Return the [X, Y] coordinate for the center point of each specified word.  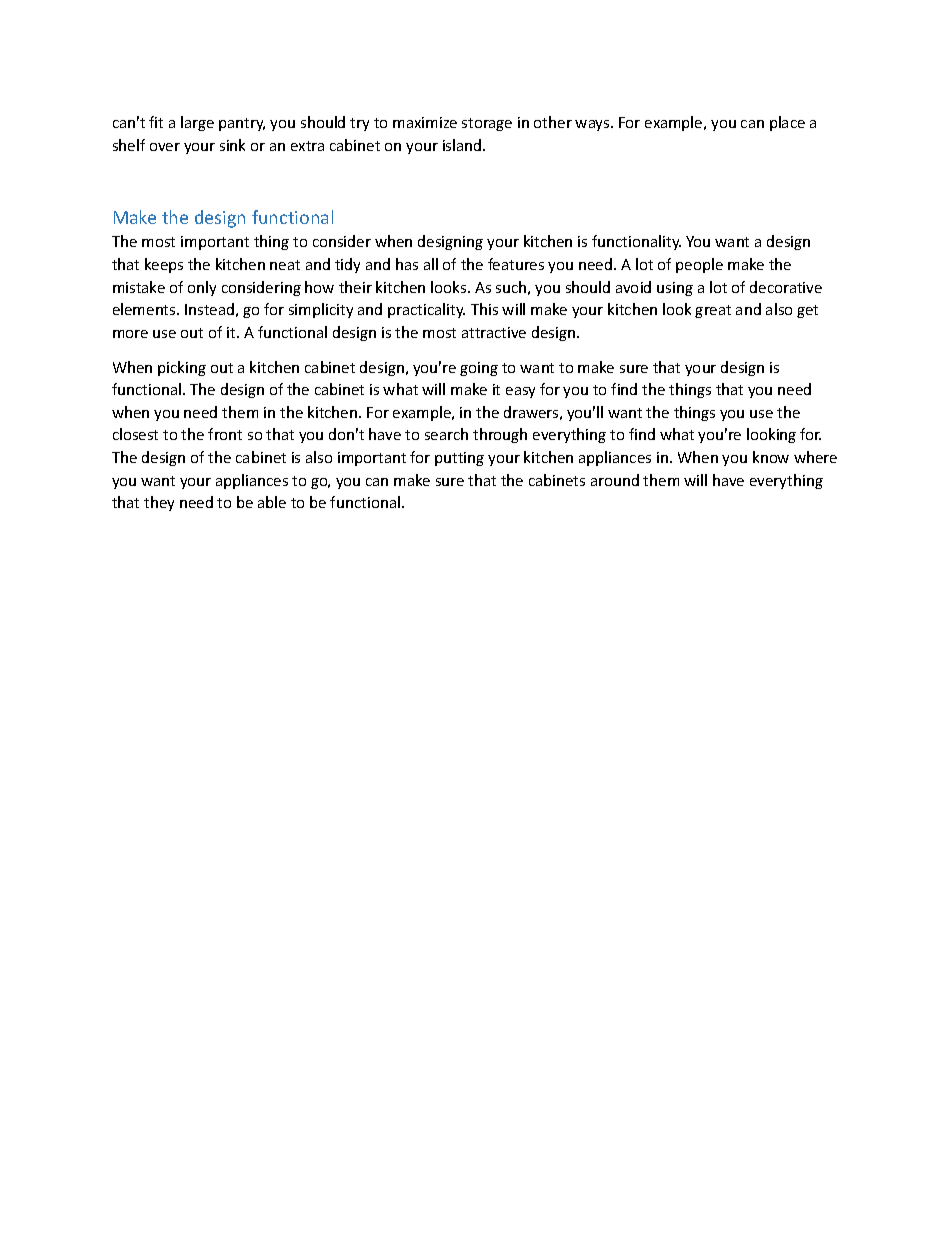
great [713, 311]
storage [487, 124]
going [479, 369]
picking [182, 368]
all [431, 264]
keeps [164, 265]
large [197, 123]
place [787, 123]
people [699, 265]
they [159, 503]
